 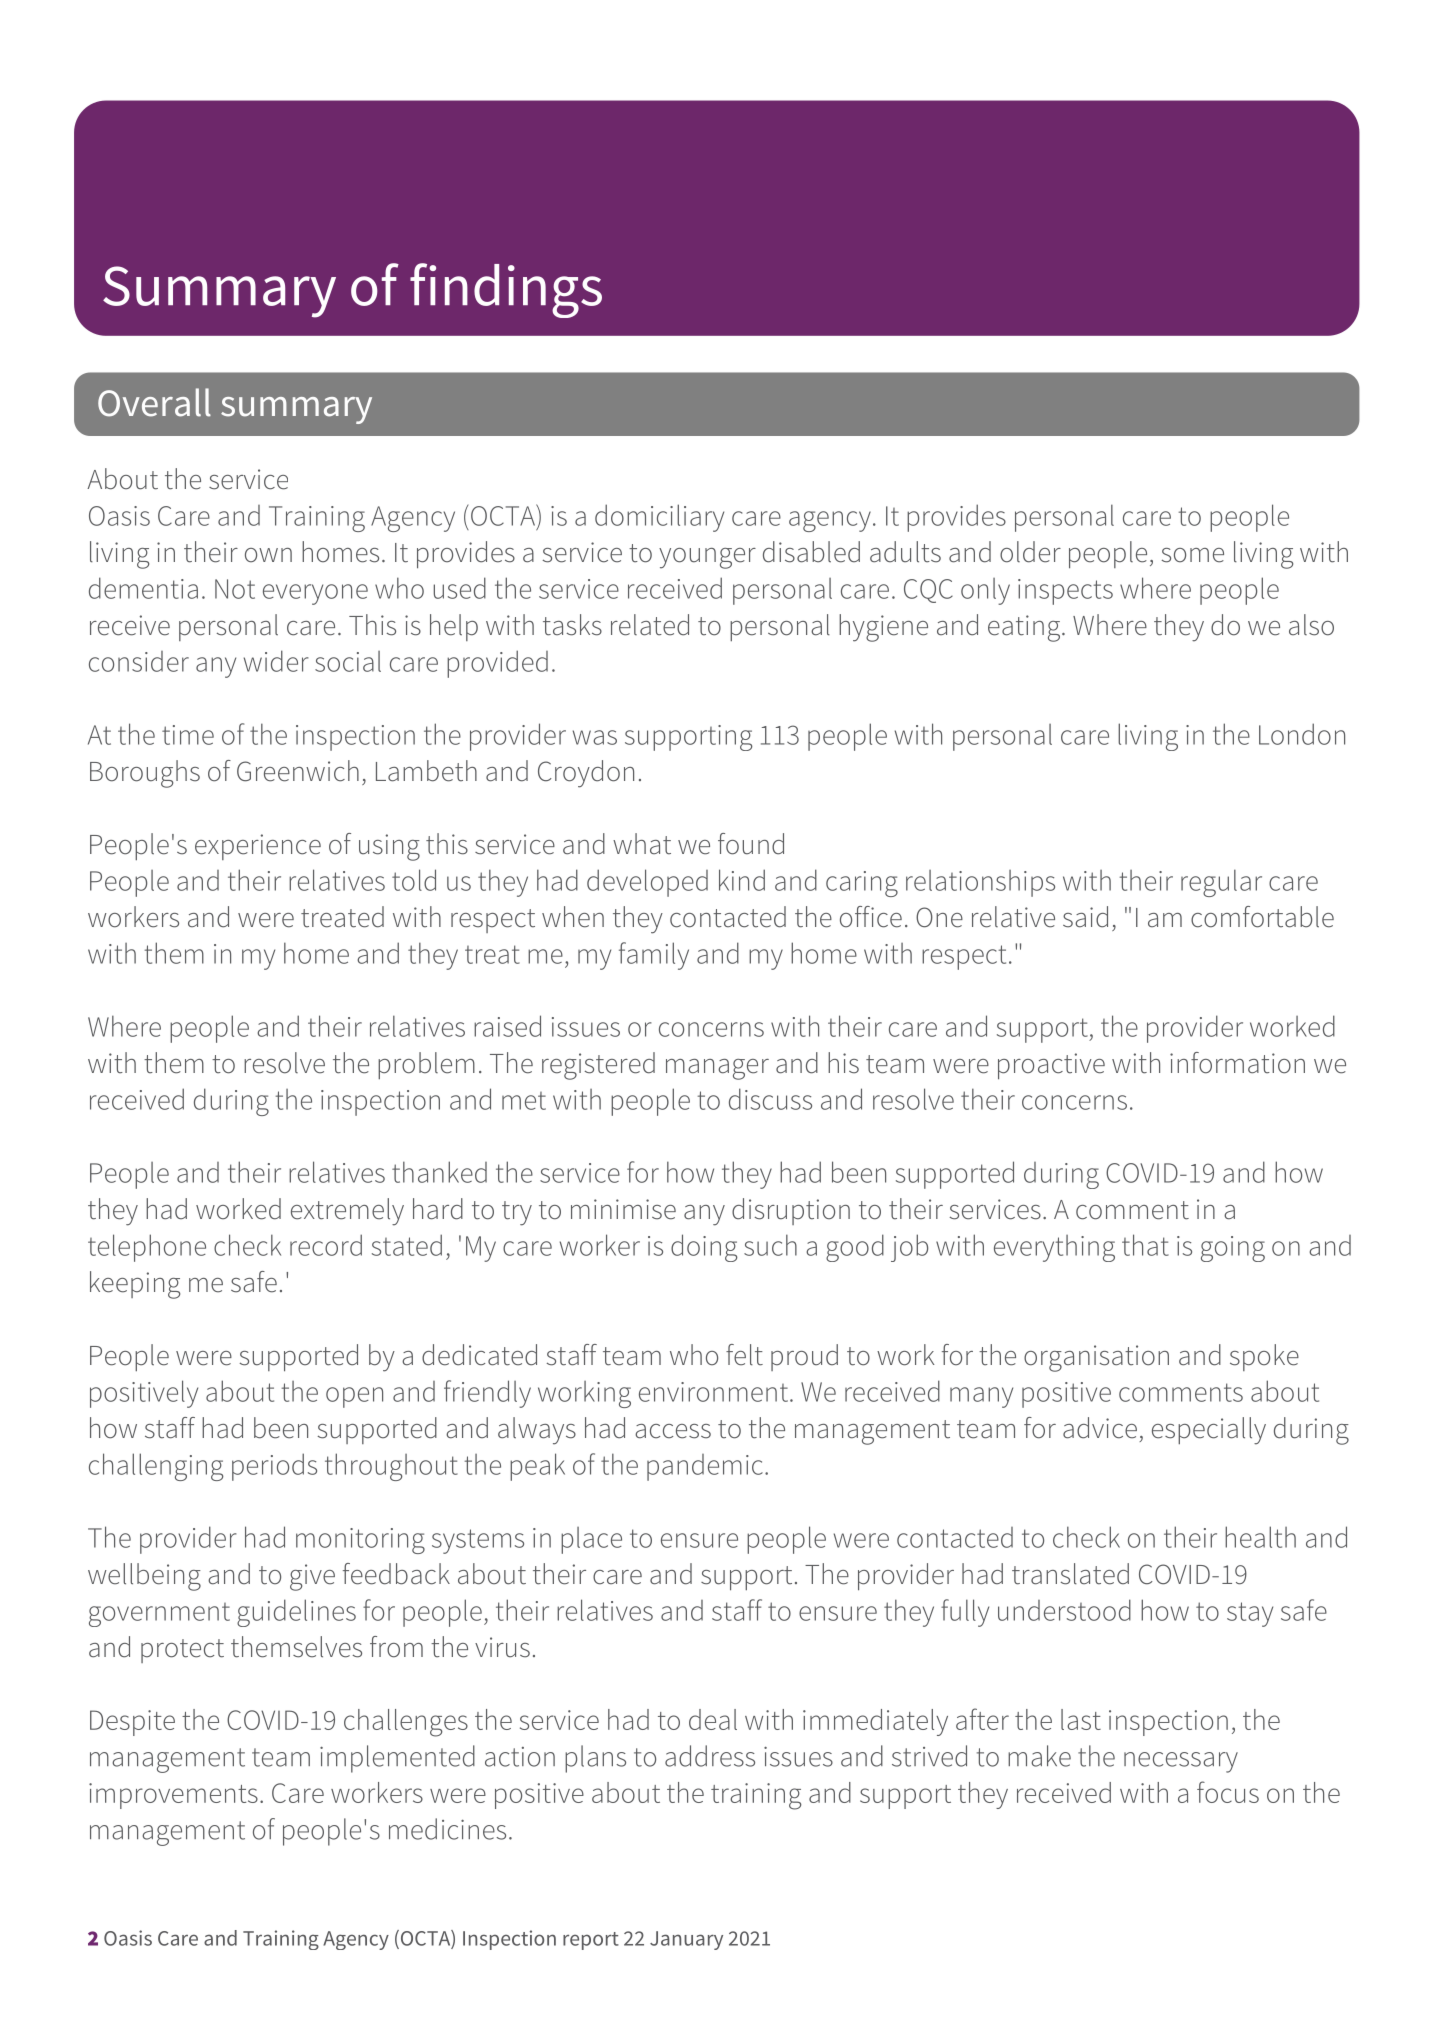 I want to click on Greenwich, so click(x=298, y=771).
